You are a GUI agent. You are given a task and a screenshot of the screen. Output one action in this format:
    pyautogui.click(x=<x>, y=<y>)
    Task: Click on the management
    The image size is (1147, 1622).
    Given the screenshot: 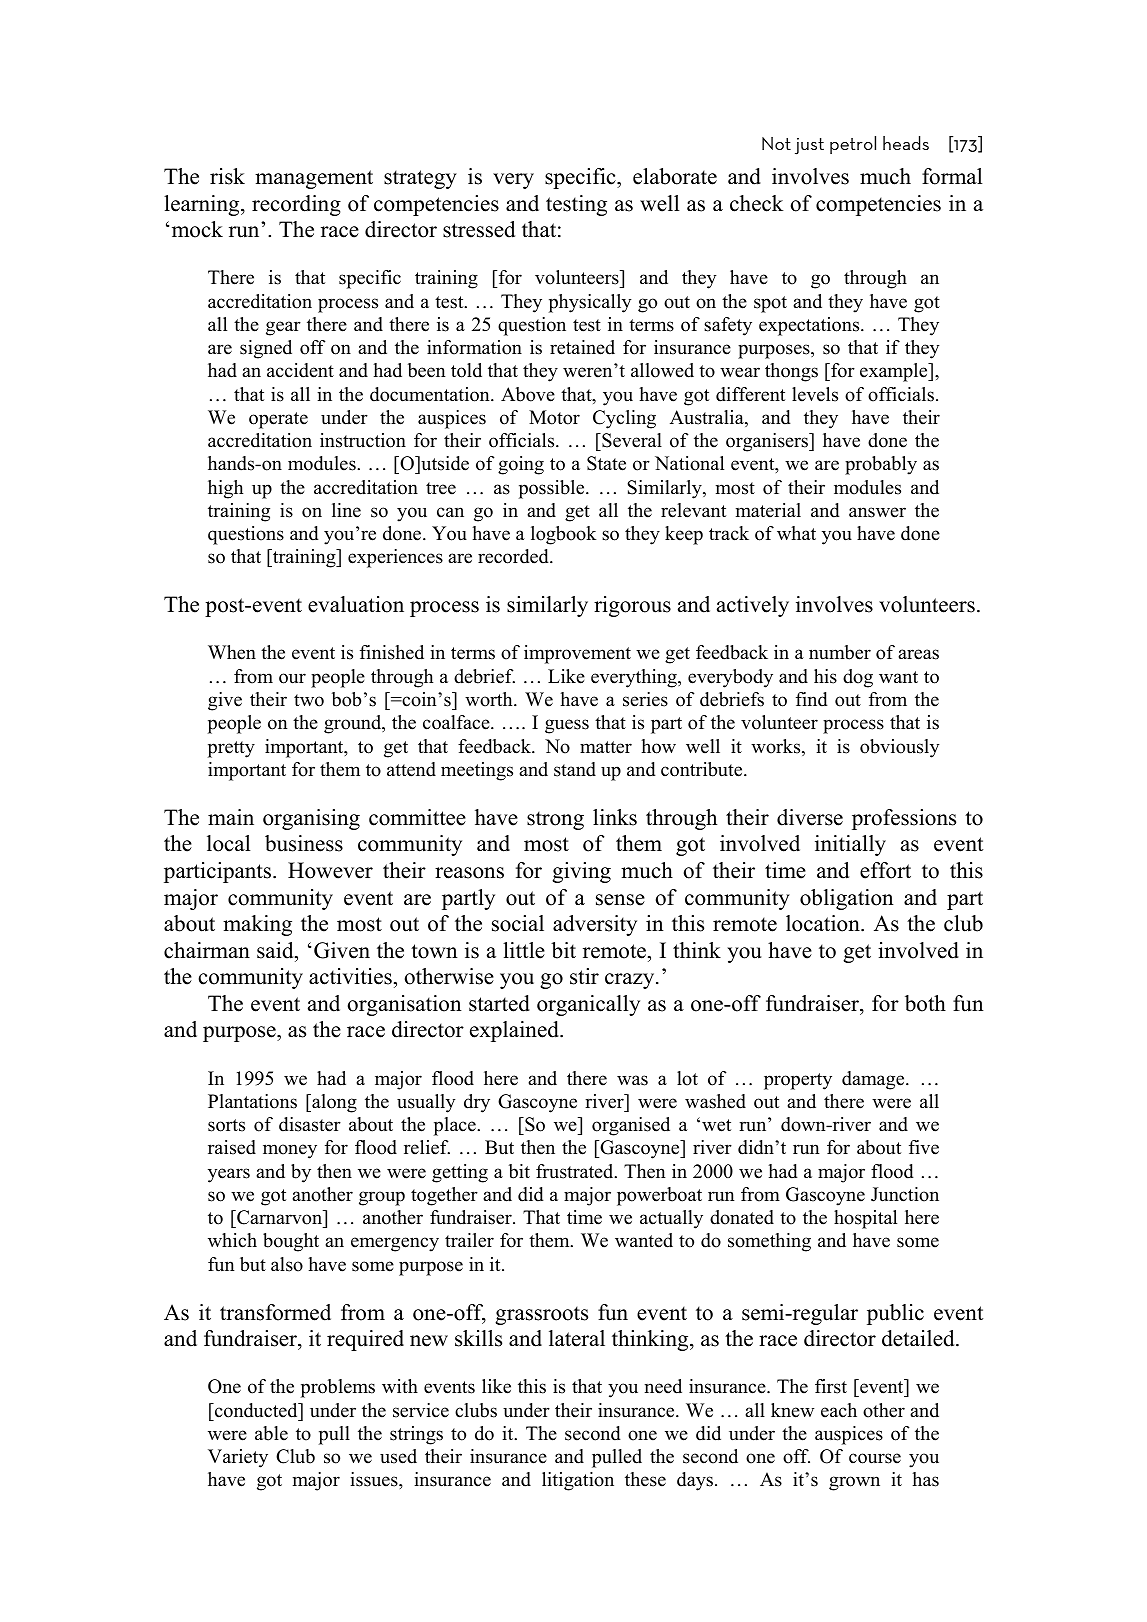 What is the action you would take?
    pyautogui.click(x=314, y=179)
